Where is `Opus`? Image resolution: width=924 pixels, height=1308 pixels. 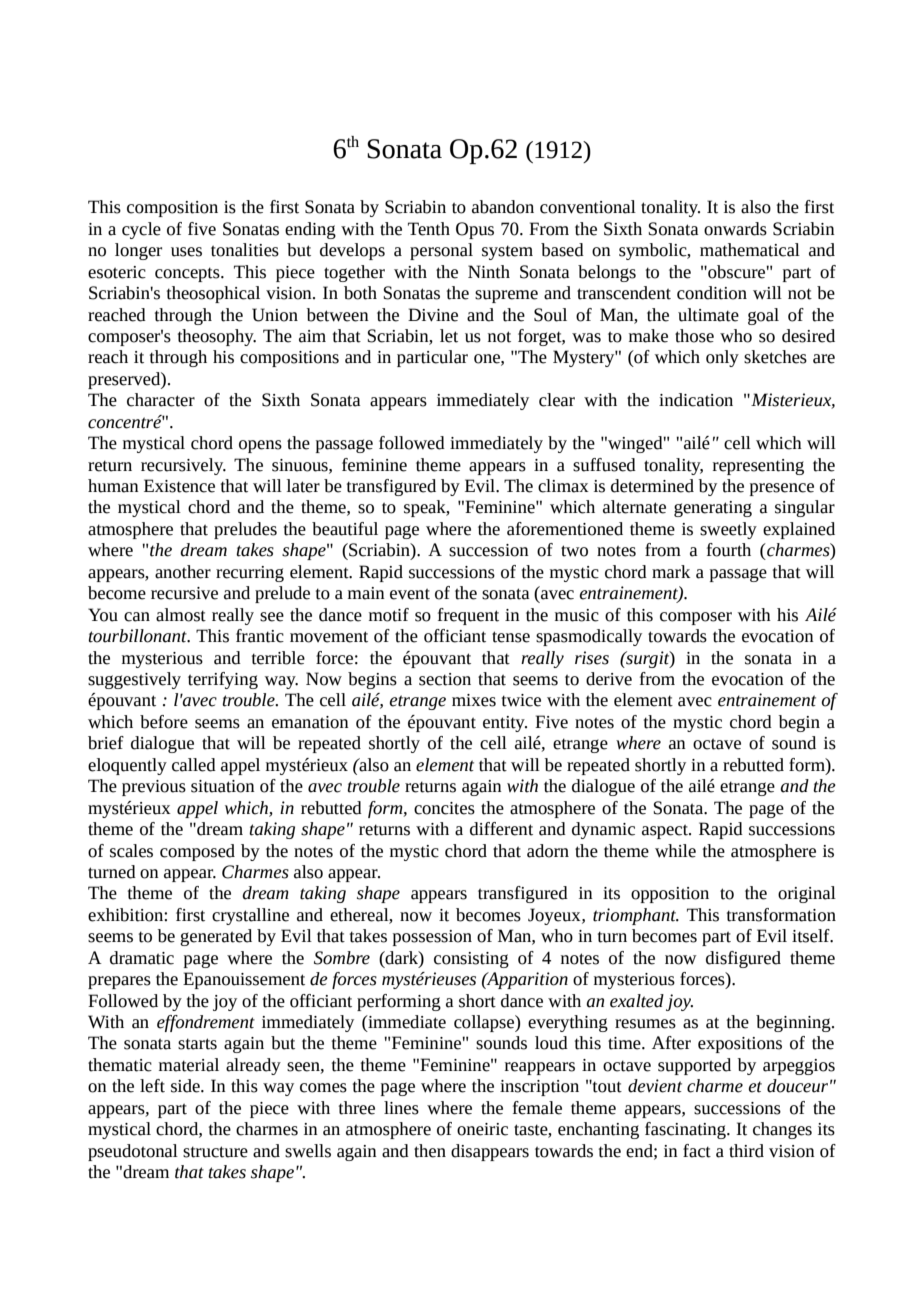
Opus is located at coordinates (475, 230).
